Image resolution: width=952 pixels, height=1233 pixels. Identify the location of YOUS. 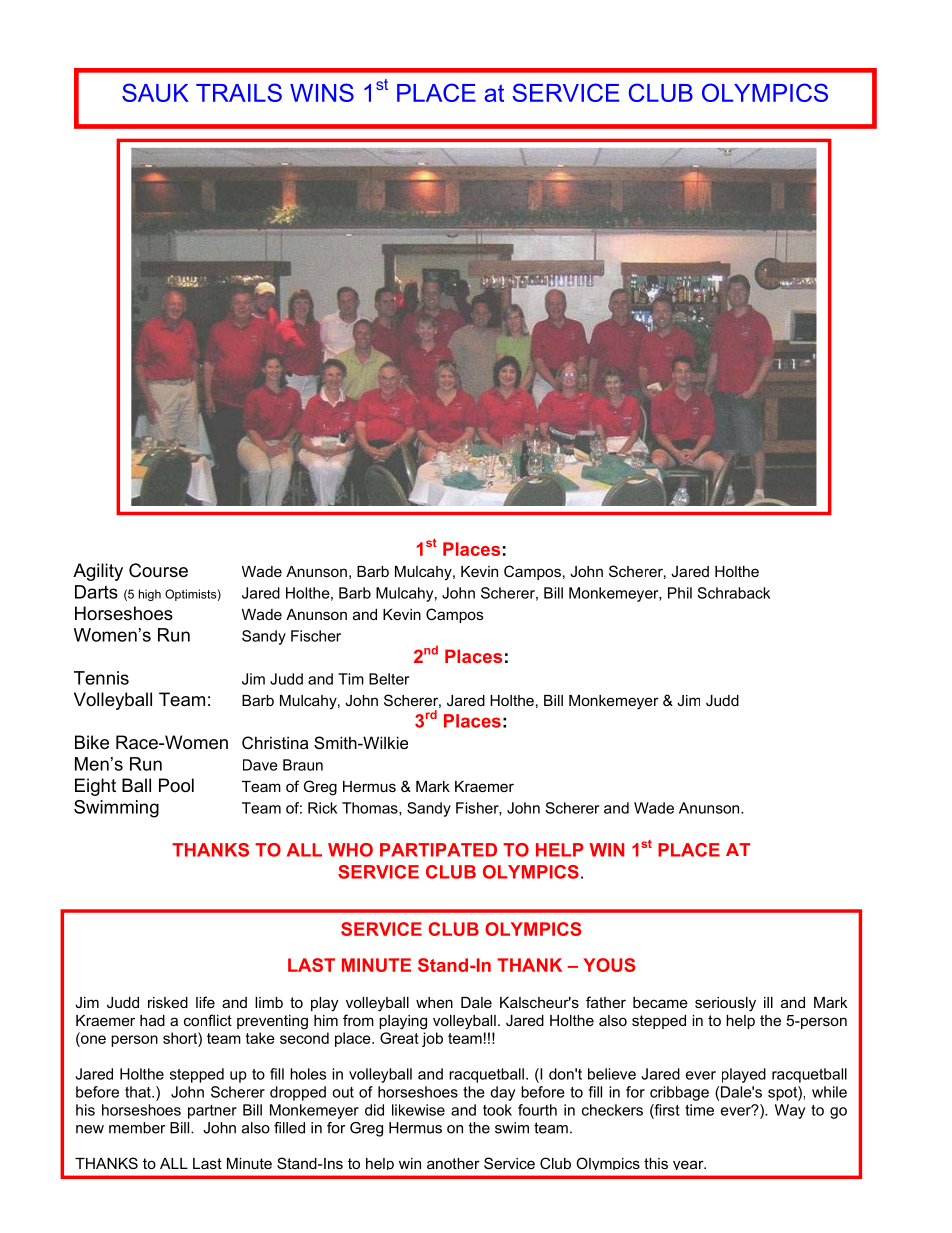
(609, 965).
